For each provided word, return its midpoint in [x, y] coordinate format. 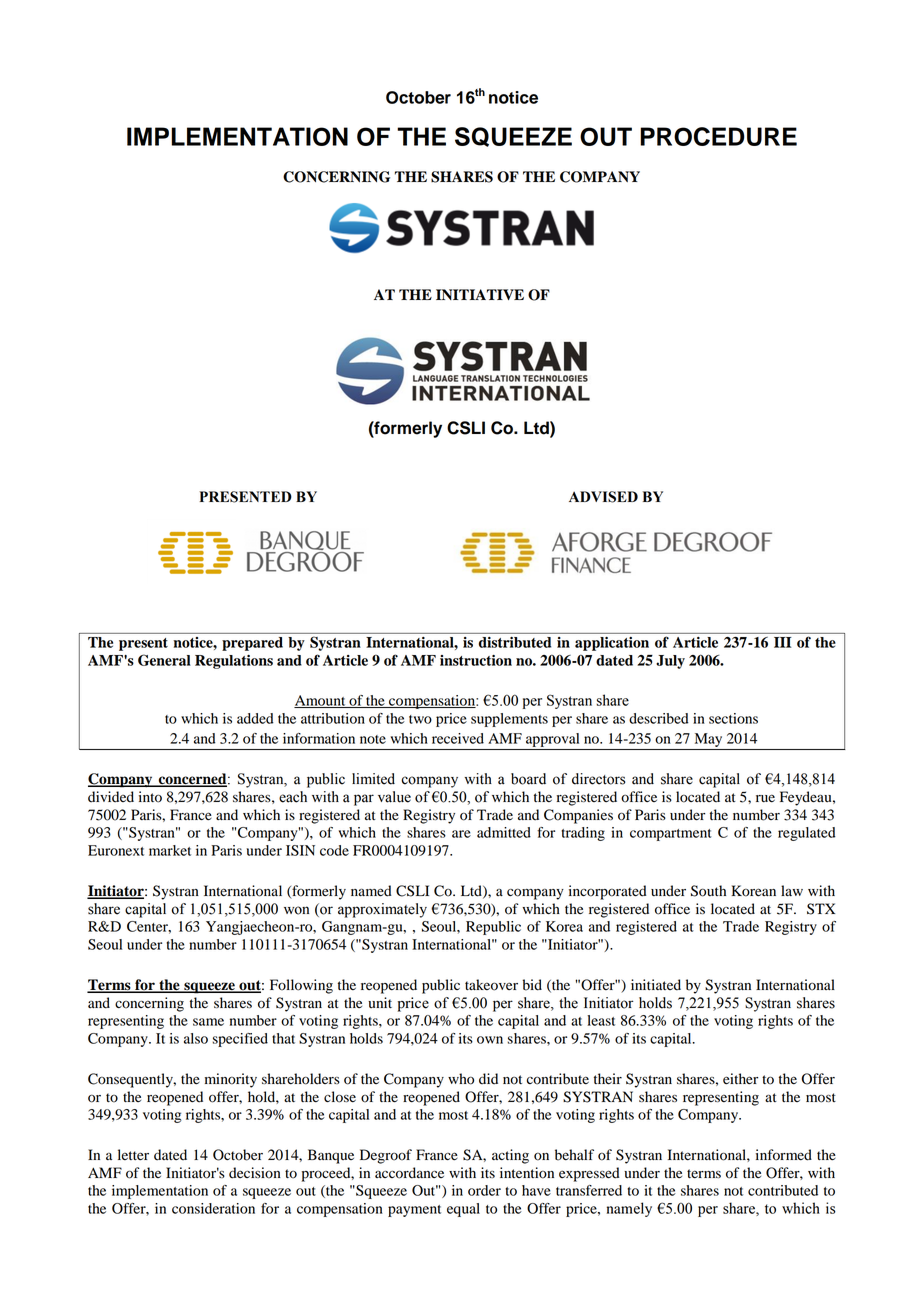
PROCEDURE [718, 136]
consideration [213, 1208]
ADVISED [603, 497]
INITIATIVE [480, 294]
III [783, 642]
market [170, 850]
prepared [252, 644]
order [484, 1190]
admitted [504, 832]
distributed [515, 642]
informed [784, 1155]
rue [765, 798]
